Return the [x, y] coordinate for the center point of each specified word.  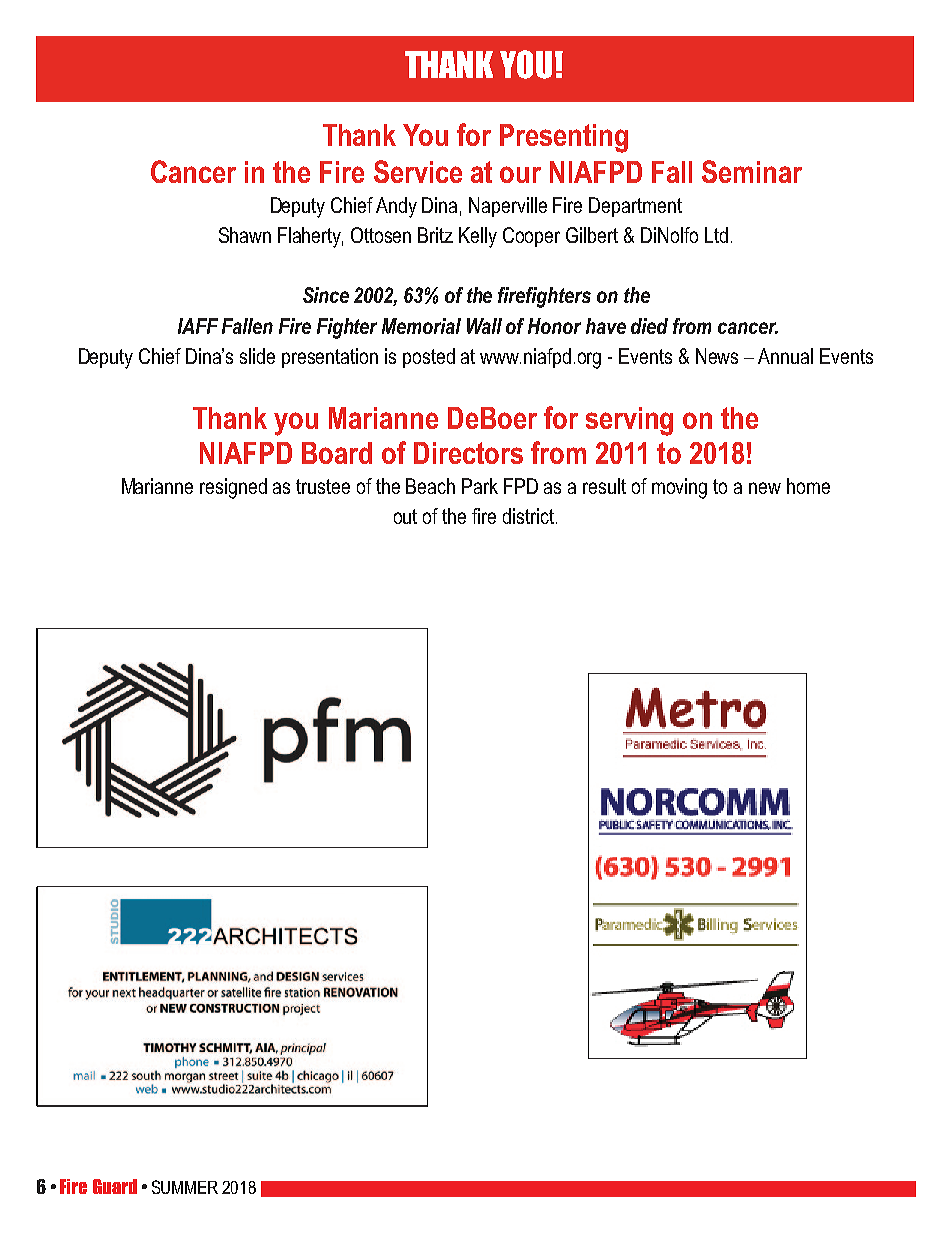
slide [257, 356]
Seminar [752, 171]
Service [418, 171]
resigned [233, 488]
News [717, 356]
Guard [115, 1186]
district [528, 516]
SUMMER [185, 1187]
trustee [323, 486]
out [405, 516]
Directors [468, 453]
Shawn [245, 235]
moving [679, 488]
